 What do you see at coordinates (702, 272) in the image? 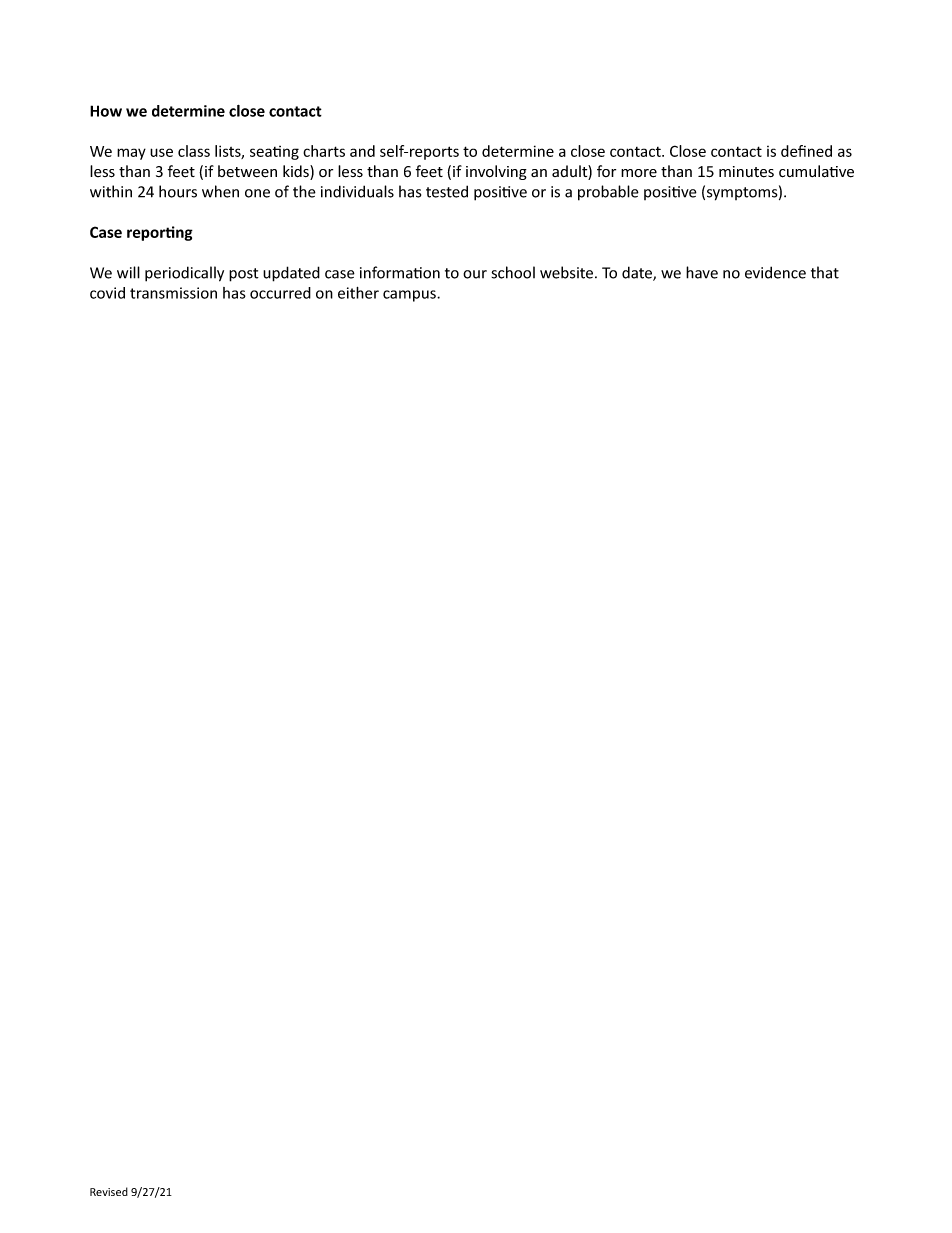
I see `have` at bounding box center [702, 272].
